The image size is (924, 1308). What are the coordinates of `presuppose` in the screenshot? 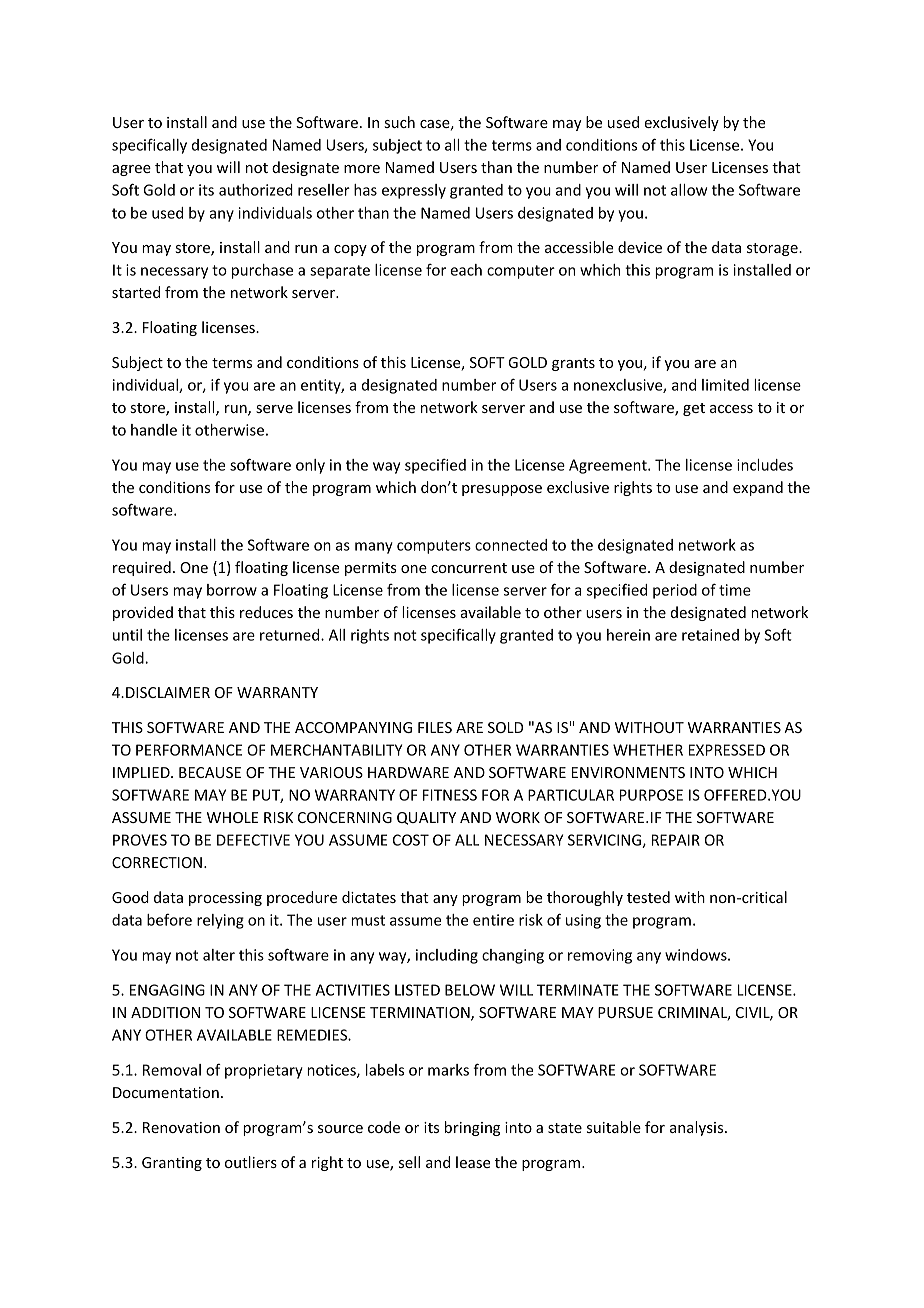 It's located at (502, 490).
